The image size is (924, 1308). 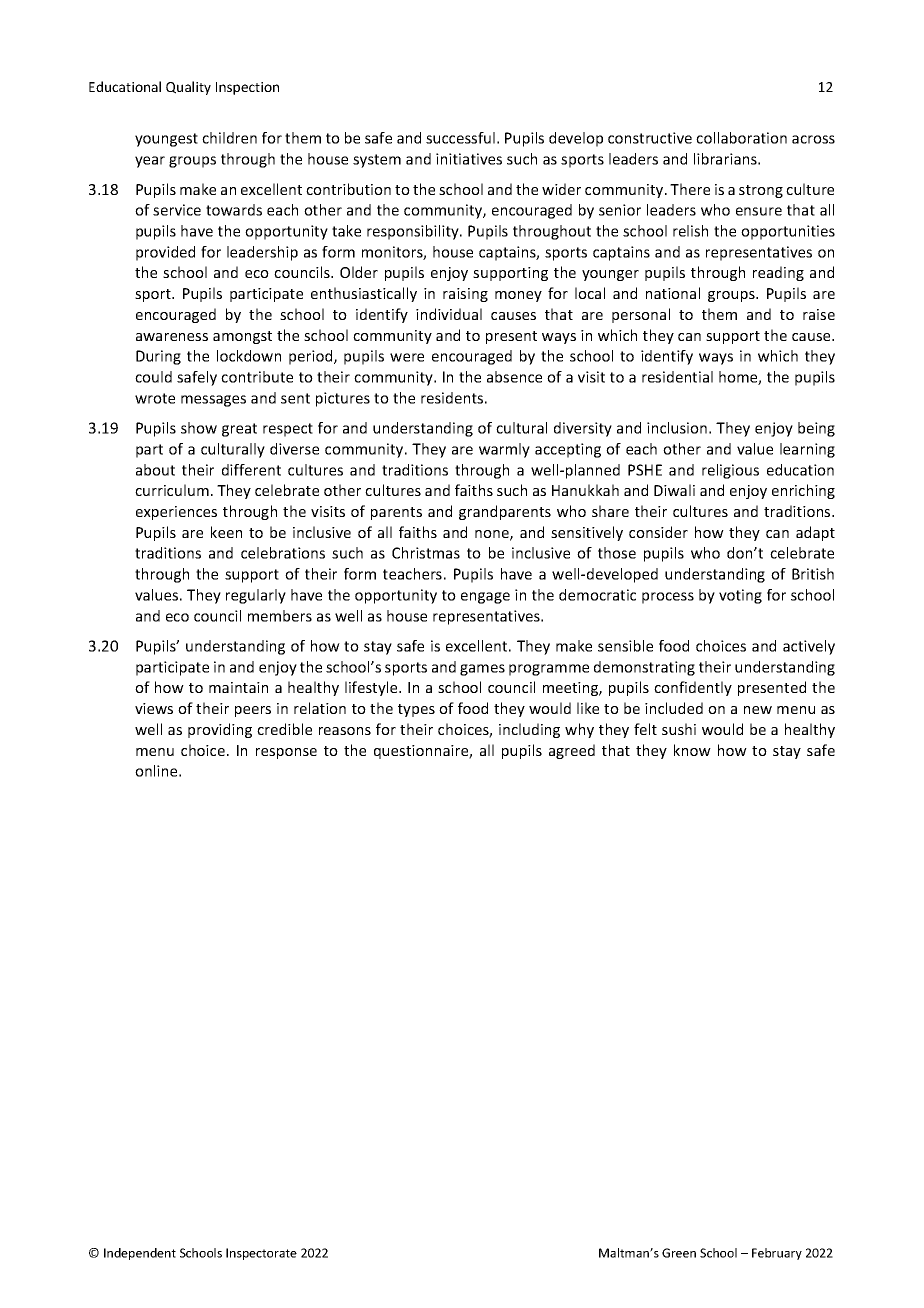 I want to click on children, so click(x=229, y=138).
